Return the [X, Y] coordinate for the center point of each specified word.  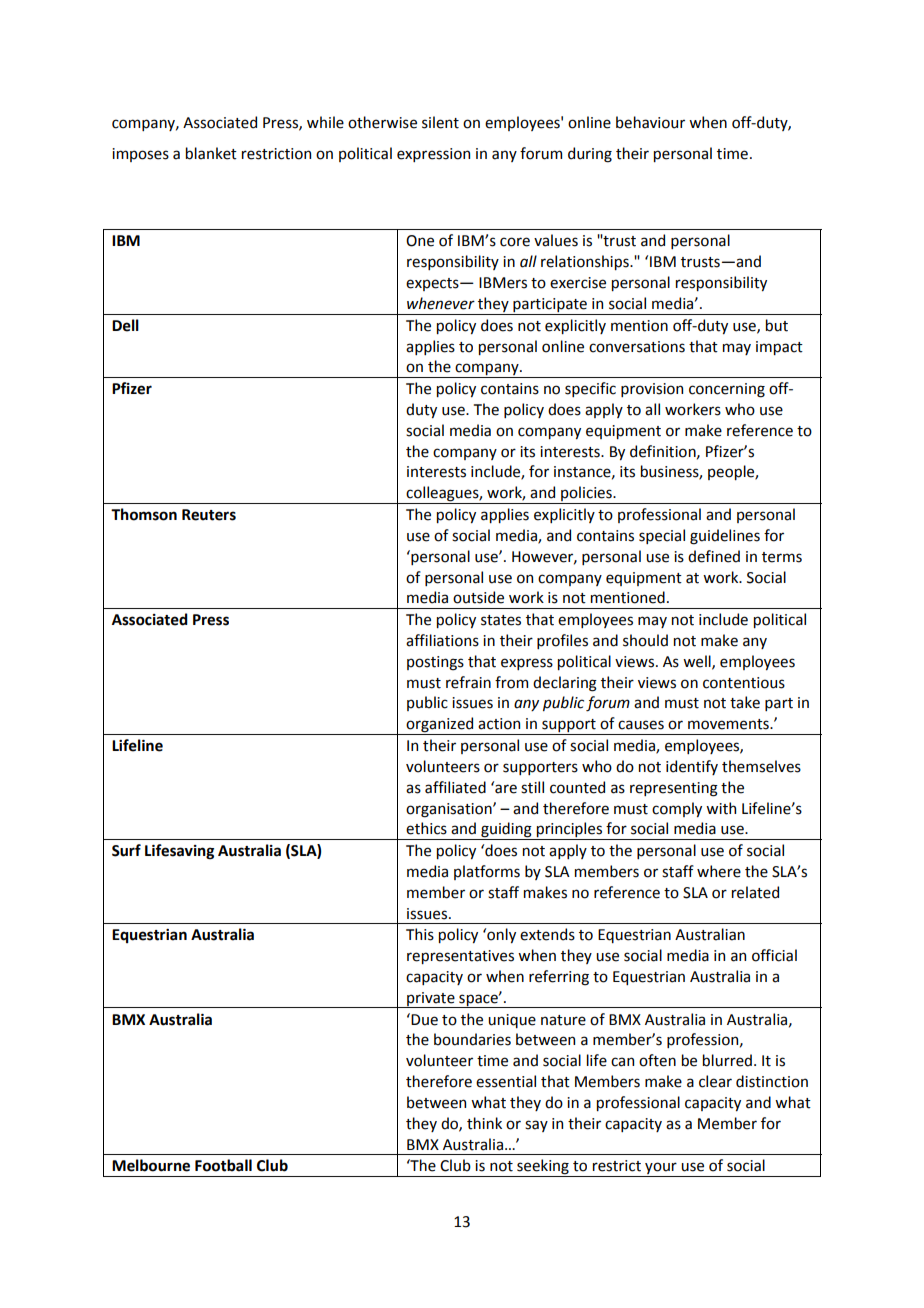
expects [433, 284]
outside [478, 597]
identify [692, 767]
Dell [125, 325]
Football [223, 1165]
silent [440, 122]
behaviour [650, 122]
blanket [211, 153]
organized [440, 726]
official [774, 955]
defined [714, 556]
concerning [727, 390]
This [420, 934]
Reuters [209, 515]
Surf [126, 850]
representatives [460, 957]
